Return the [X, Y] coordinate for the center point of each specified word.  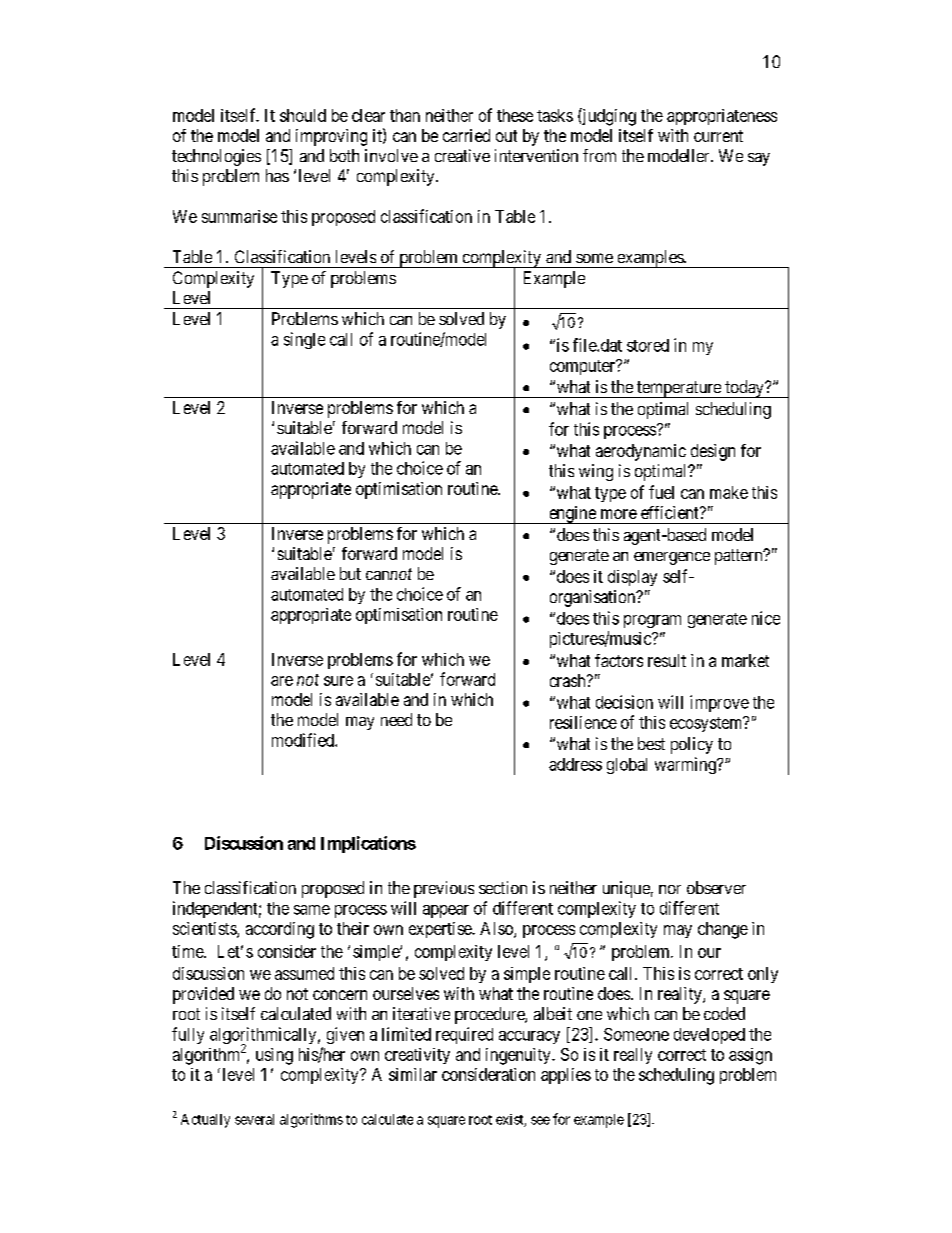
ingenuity [519, 1056]
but [350, 573]
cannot [389, 574]
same [312, 910]
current [718, 136]
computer [583, 367]
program [652, 621]
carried [466, 135]
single [304, 340]
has [277, 175]
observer [716, 887]
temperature [679, 389]
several [254, 1119]
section [503, 887]
